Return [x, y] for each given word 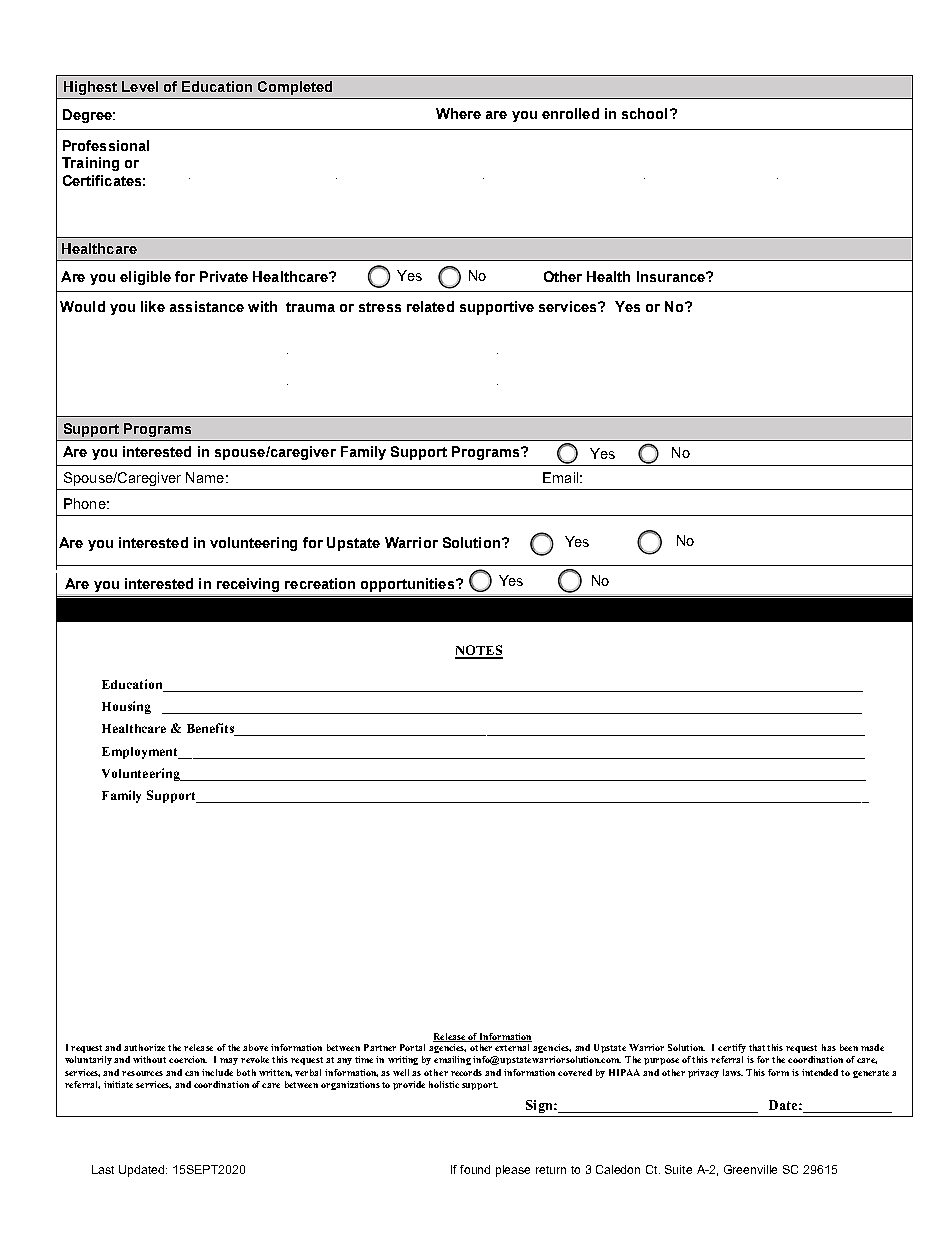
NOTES [479, 651]
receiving [248, 585]
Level [140, 86]
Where [458, 113]
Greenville [750, 1169]
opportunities [407, 585]
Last [103, 1169]
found [475, 1169]
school [644, 113]
